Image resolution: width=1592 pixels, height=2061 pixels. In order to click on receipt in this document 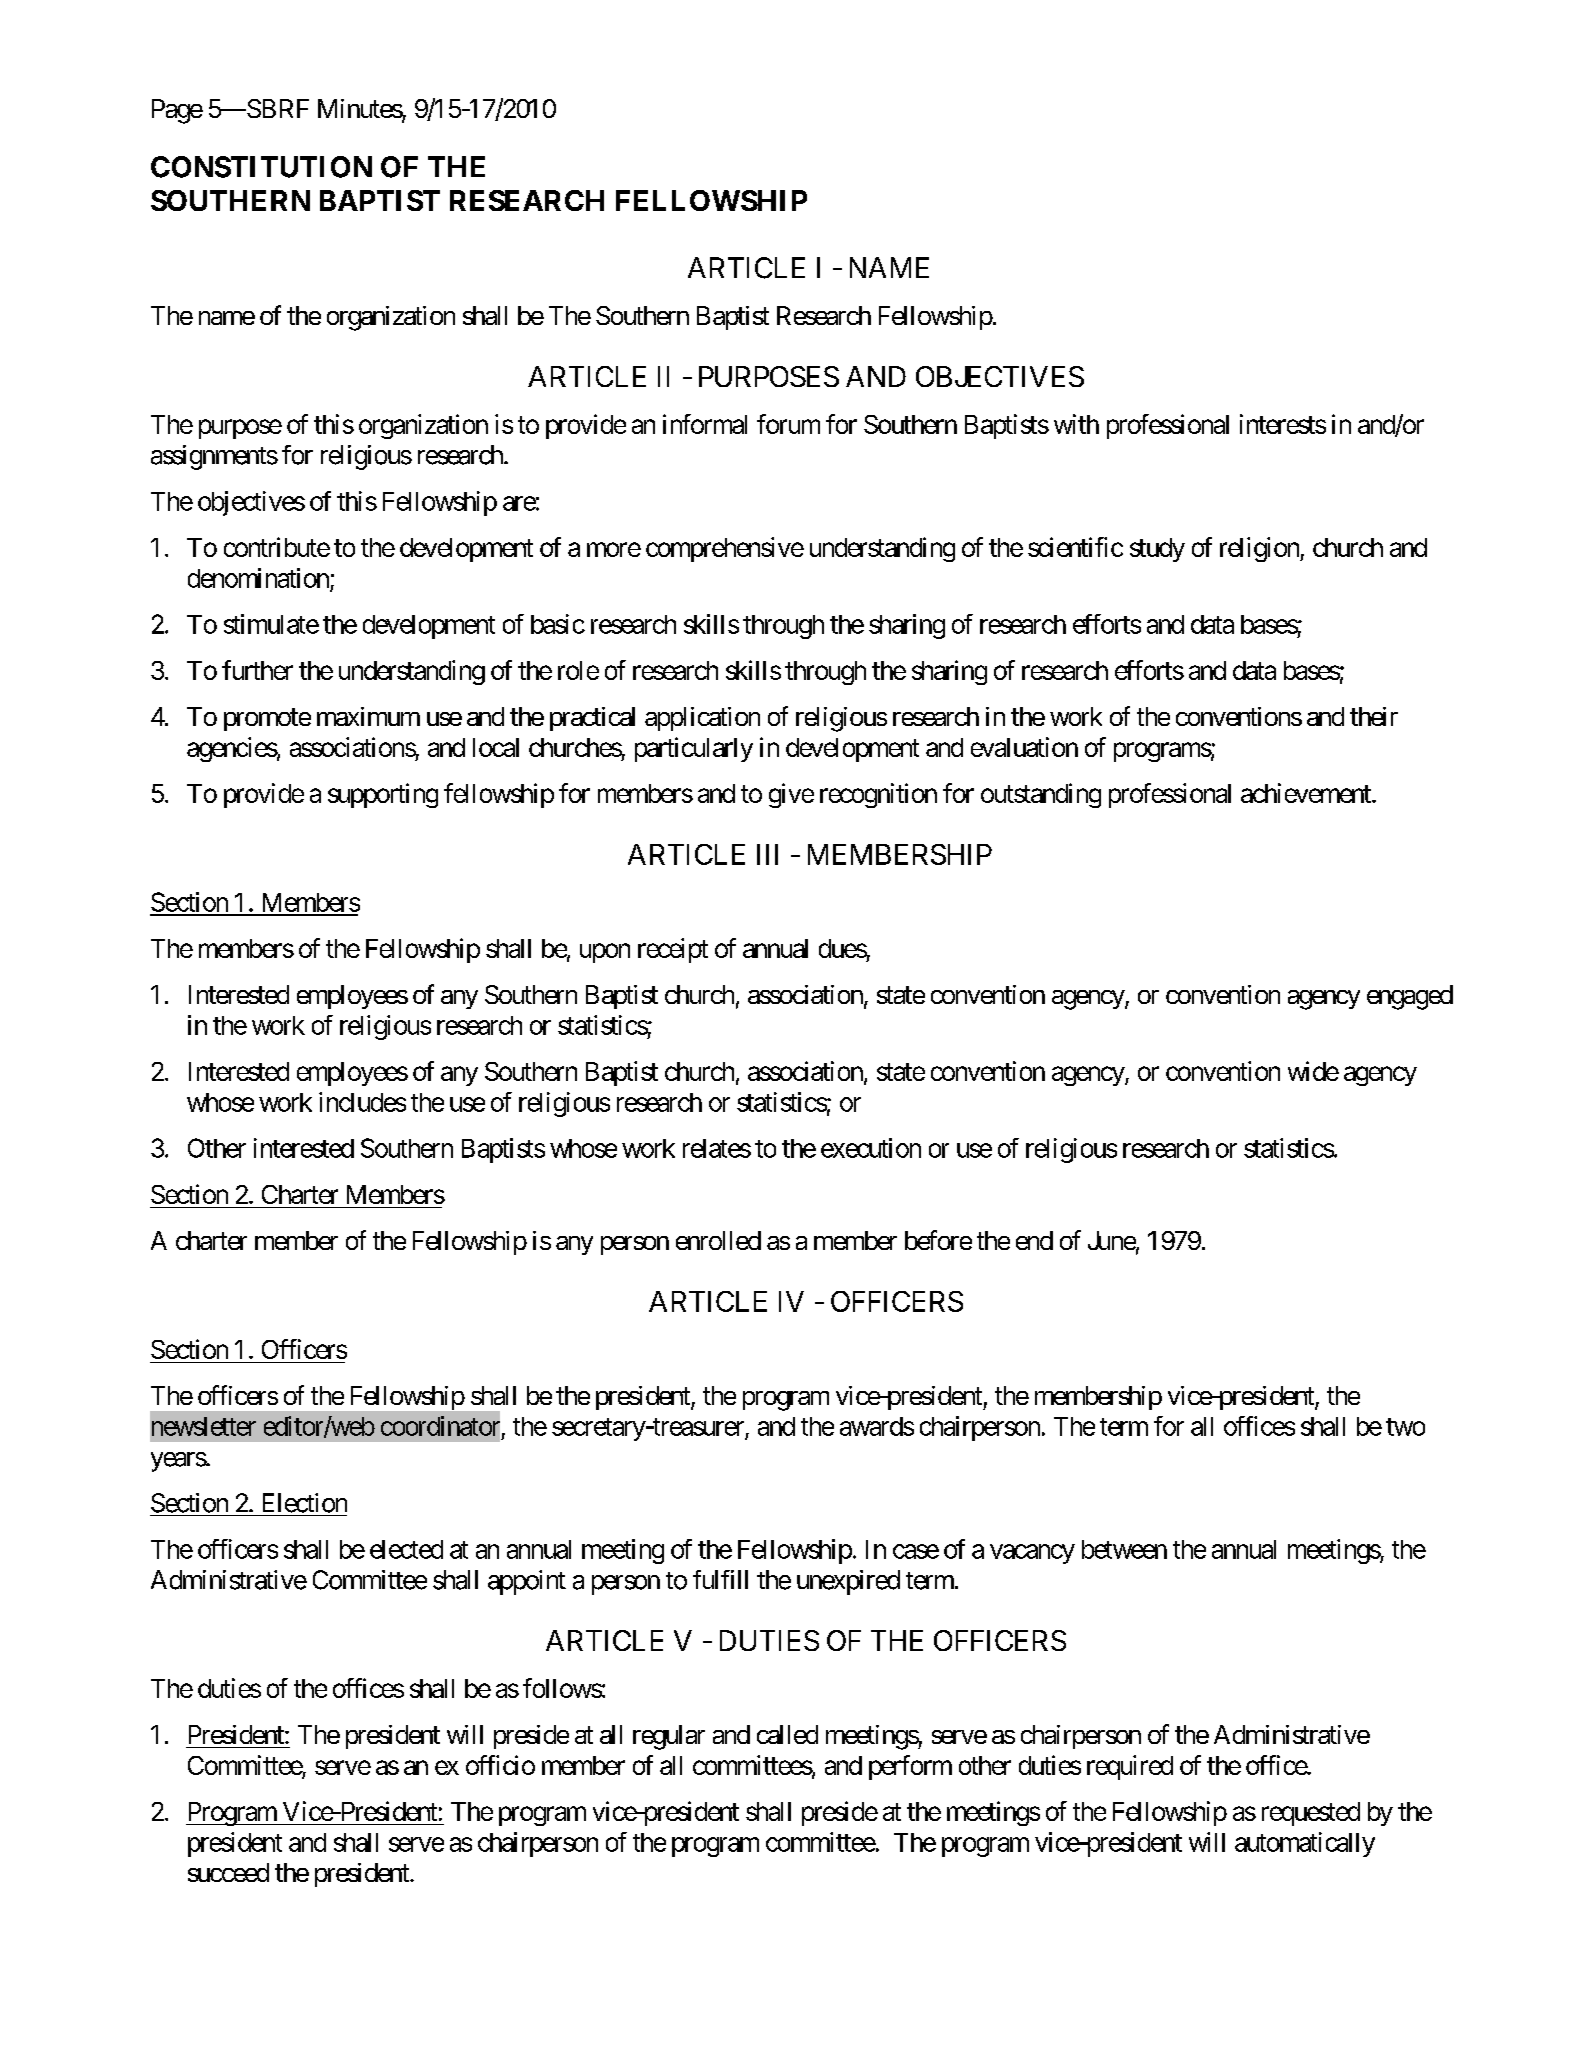, I will do `click(673, 950)`.
